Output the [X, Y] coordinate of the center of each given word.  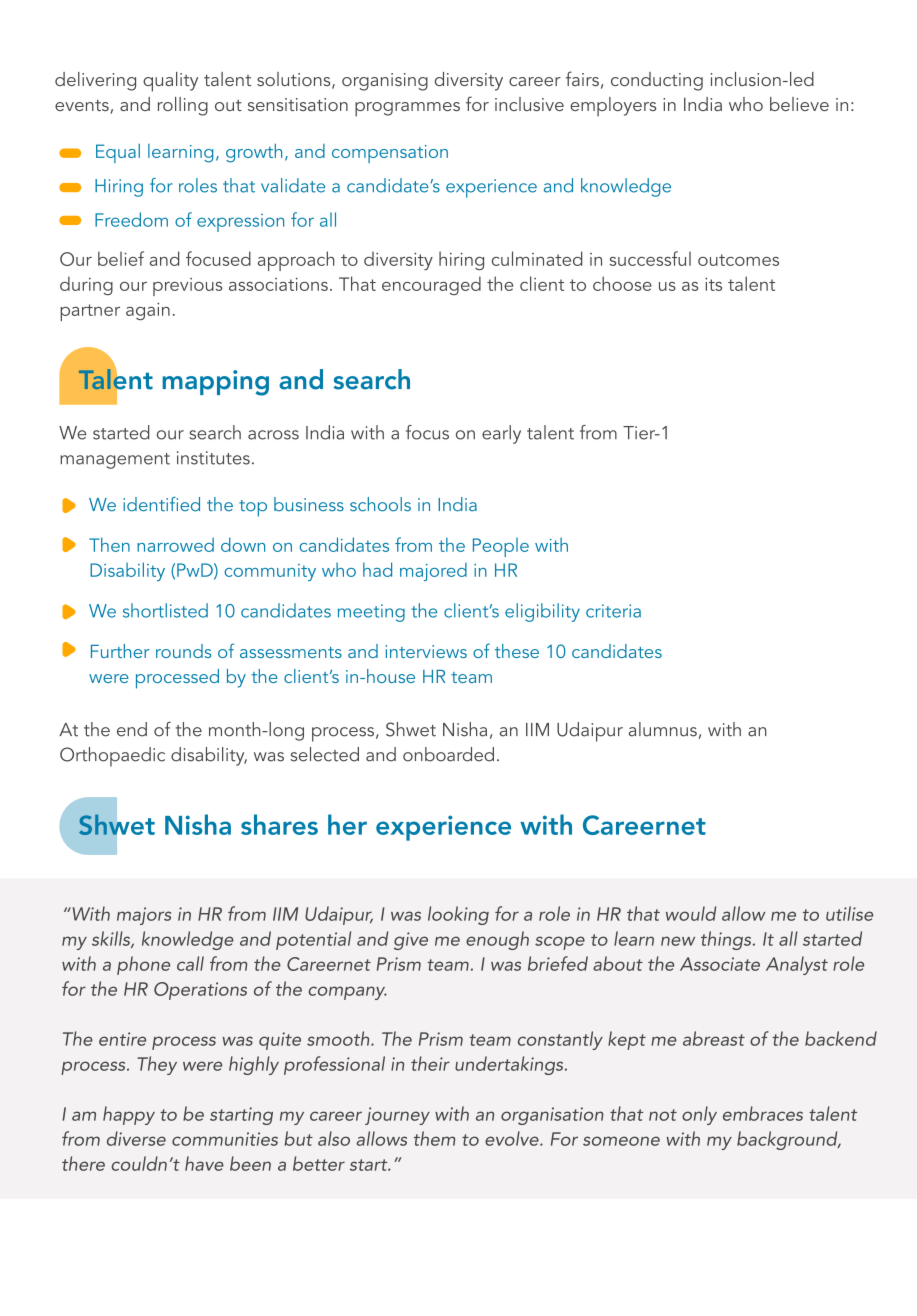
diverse [136, 1138]
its [713, 284]
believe [799, 104]
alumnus [663, 729]
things [727, 940]
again [148, 311]
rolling [183, 106]
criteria [613, 611]
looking [458, 915]
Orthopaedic [112, 757]
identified [161, 504]
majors [144, 916]
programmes [407, 109]
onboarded [448, 754]
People [501, 547]
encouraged [431, 285]
